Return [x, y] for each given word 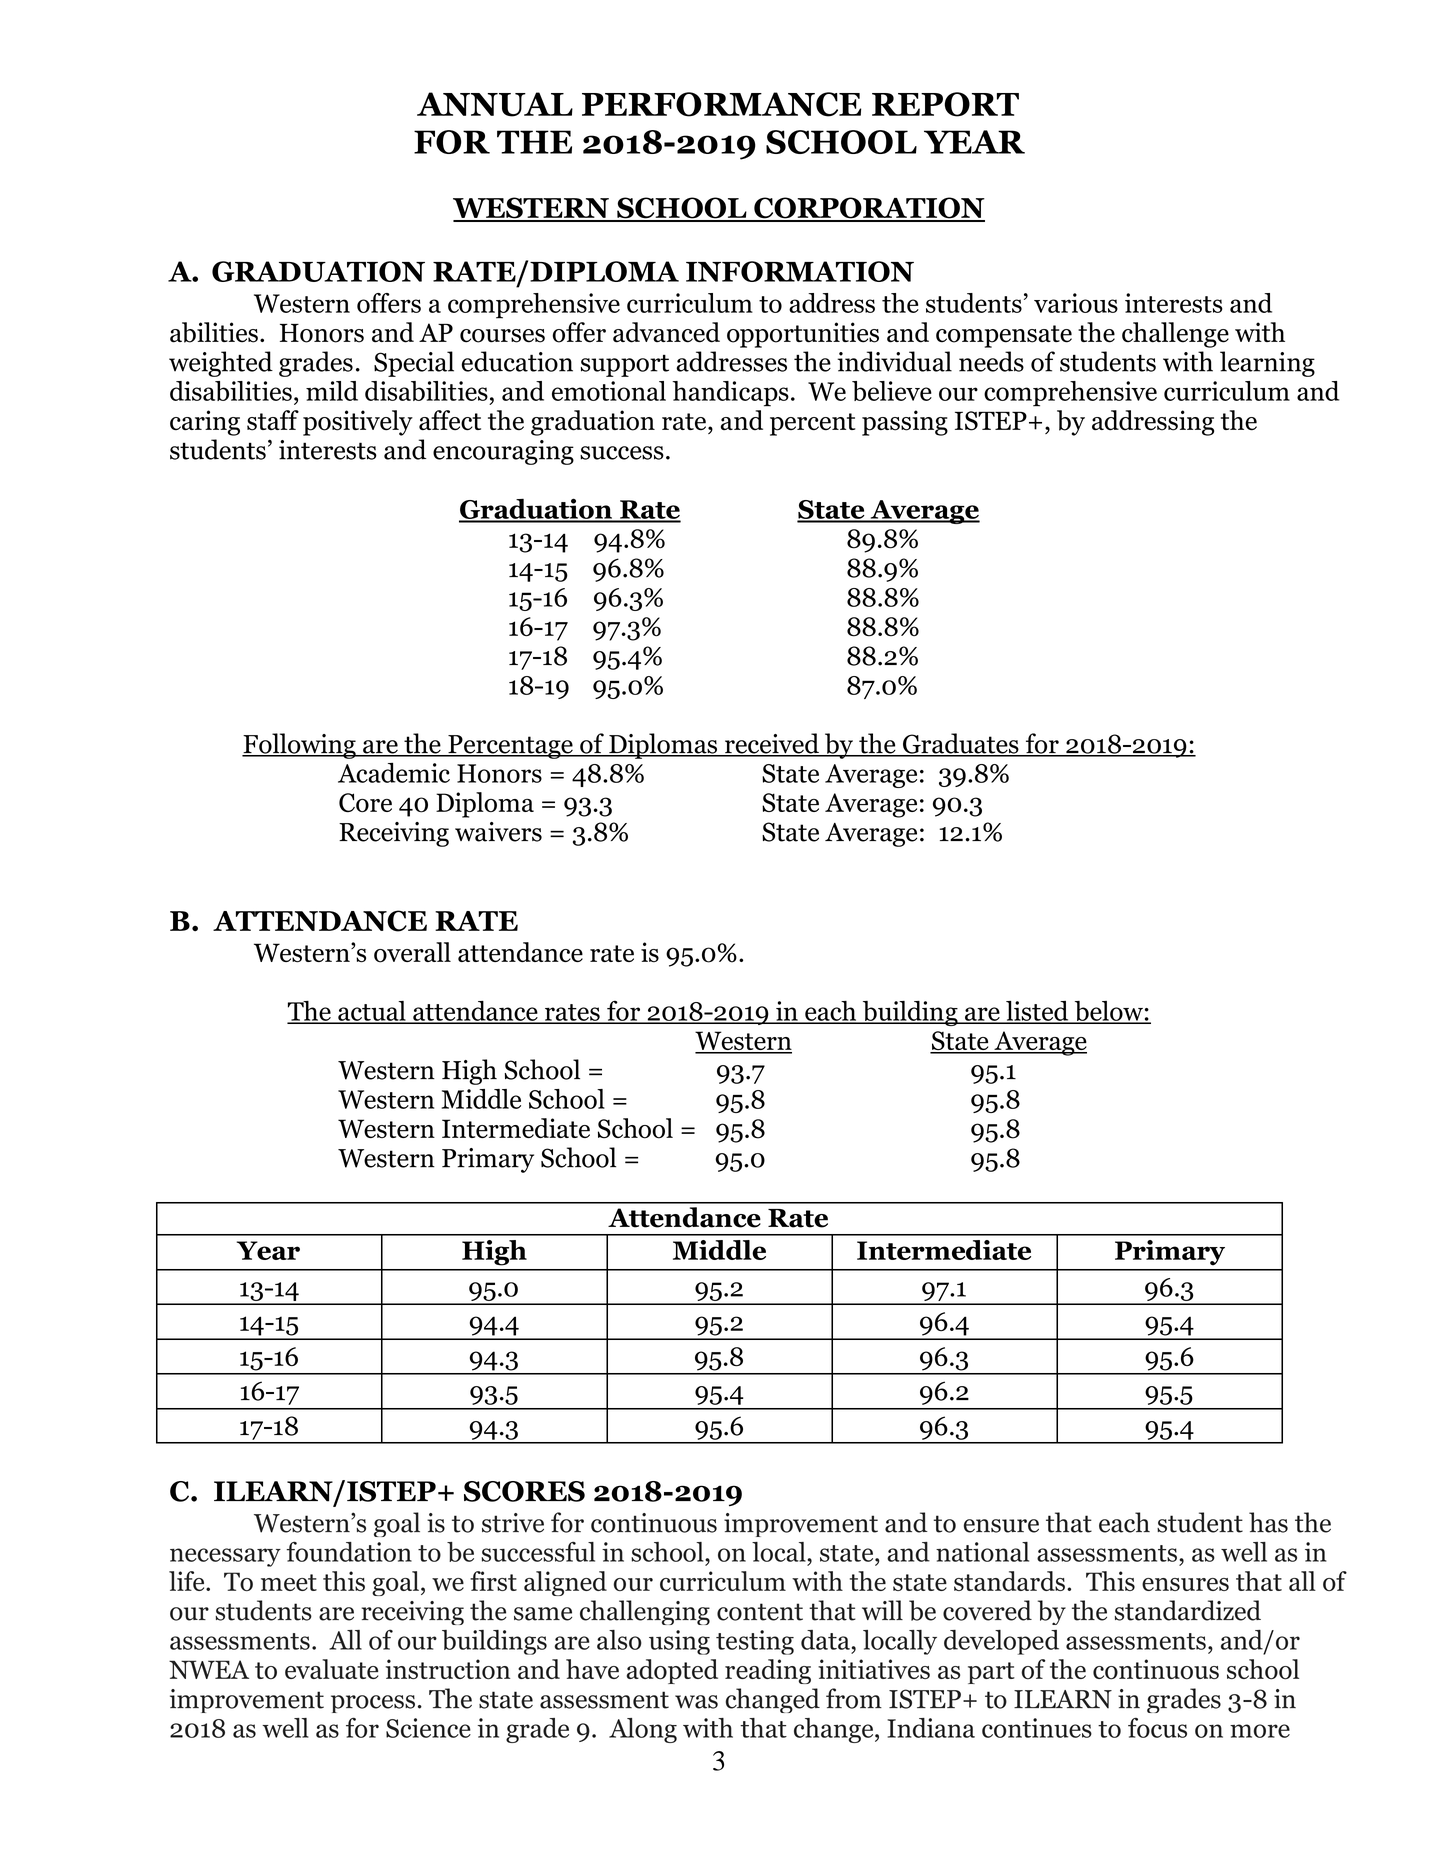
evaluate [331, 1669]
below [1108, 1012]
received [772, 744]
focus [1157, 1728]
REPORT [945, 104]
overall [412, 952]
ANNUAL [495, 104]
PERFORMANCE [721, 104]
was [696, 1702]
